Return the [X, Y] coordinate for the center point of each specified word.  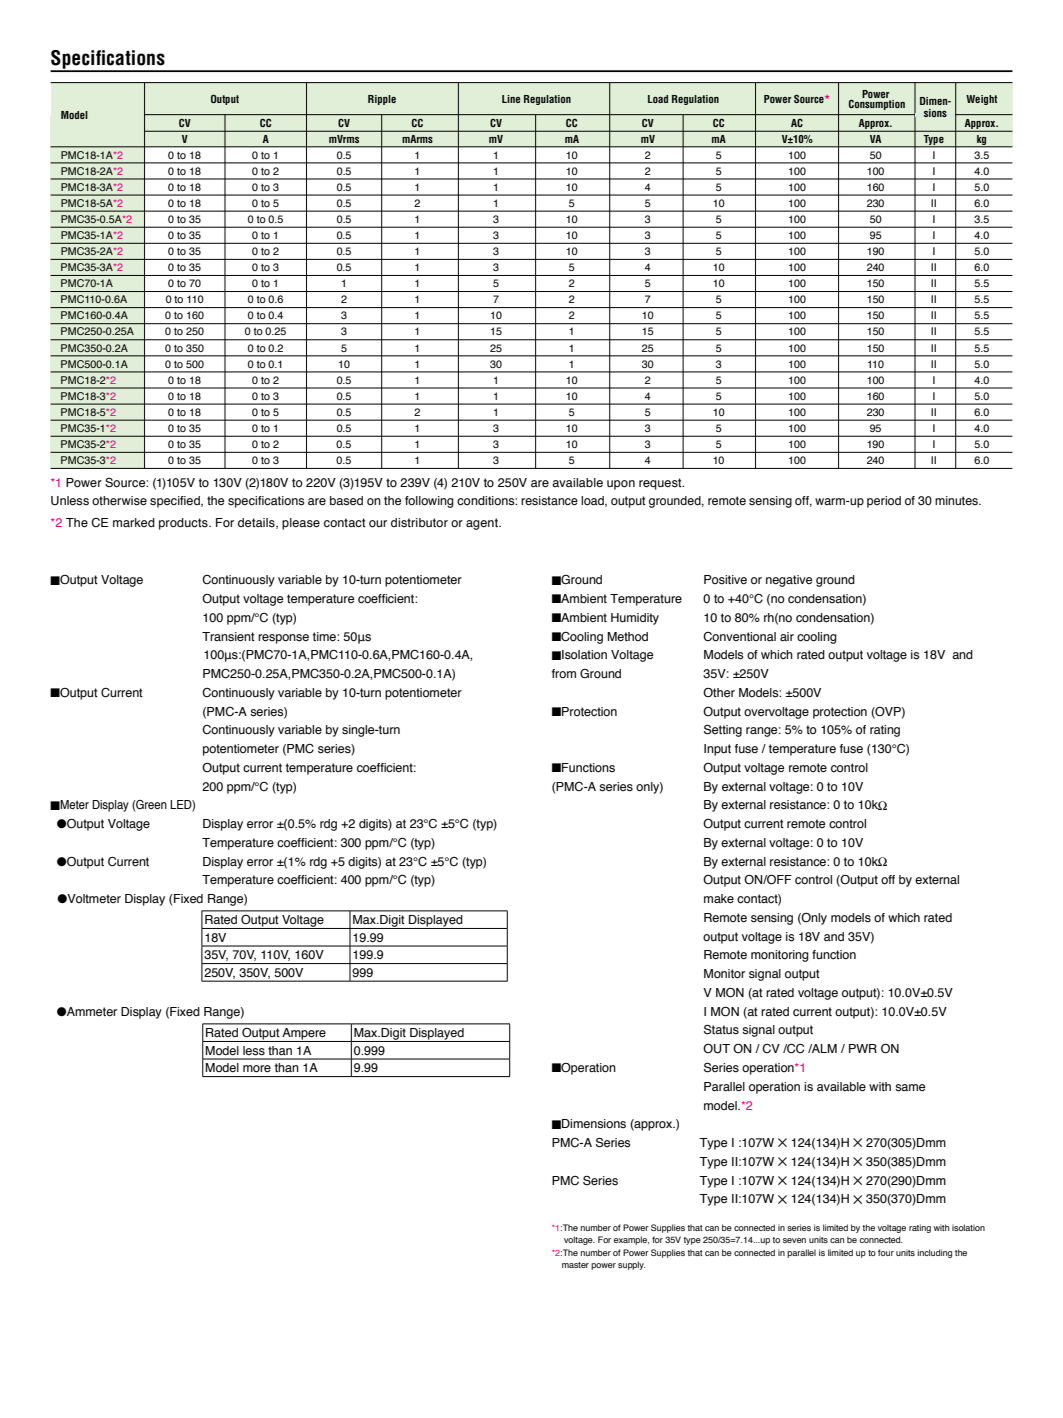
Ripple [382, 100]
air [787, 636]
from [564, 674]
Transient [228, 637]
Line [511, 99]
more [257, 1069]
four [886, 1252]
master [575, 1265]
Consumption [877, 103]
